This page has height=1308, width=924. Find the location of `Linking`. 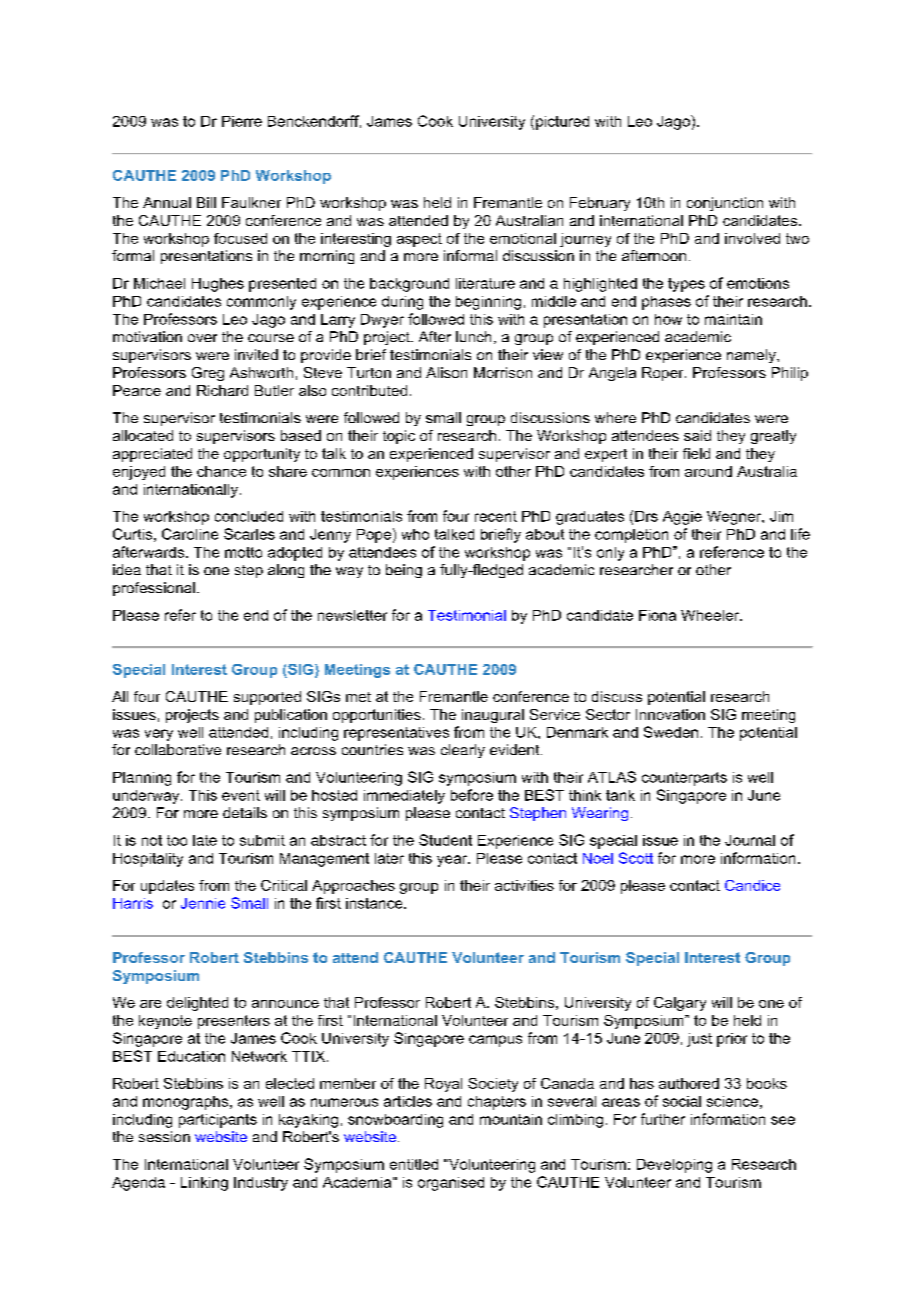

Linking is located at coordinates (204, 1184).
